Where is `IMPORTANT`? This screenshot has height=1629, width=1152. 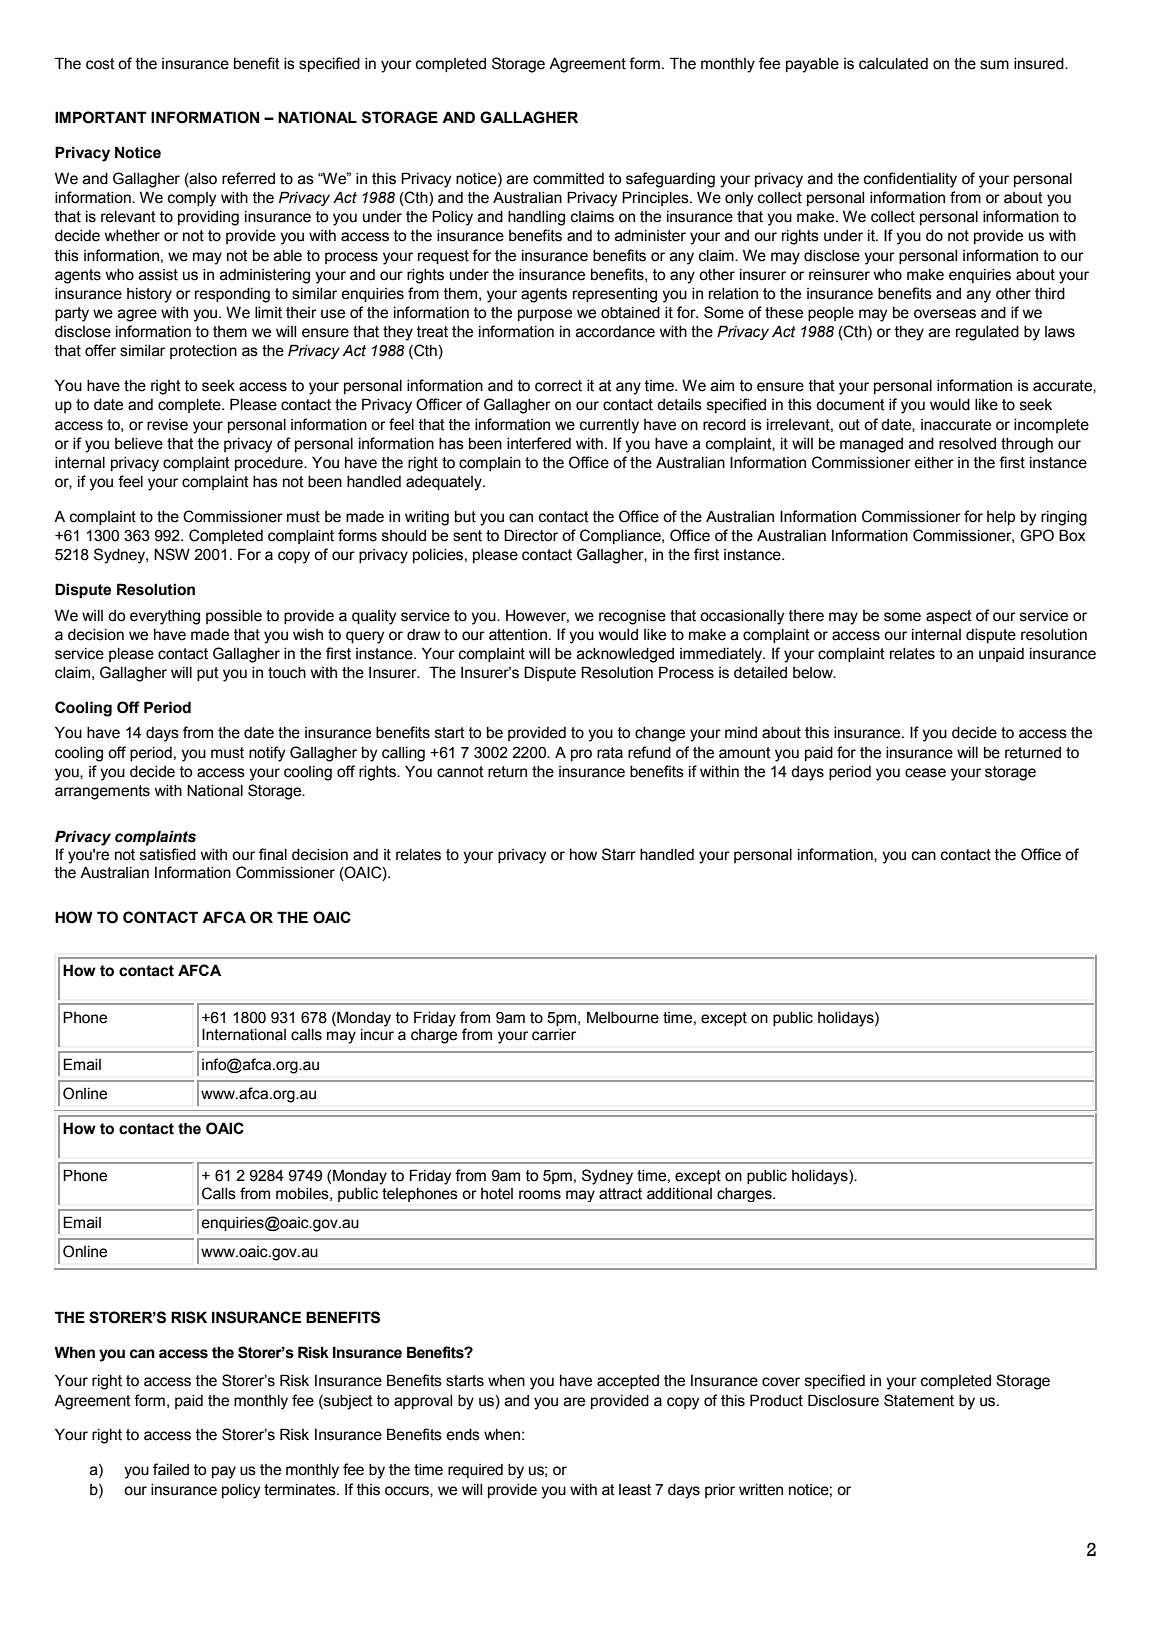
IMPORTANT is located at coordinates (101, 117).
